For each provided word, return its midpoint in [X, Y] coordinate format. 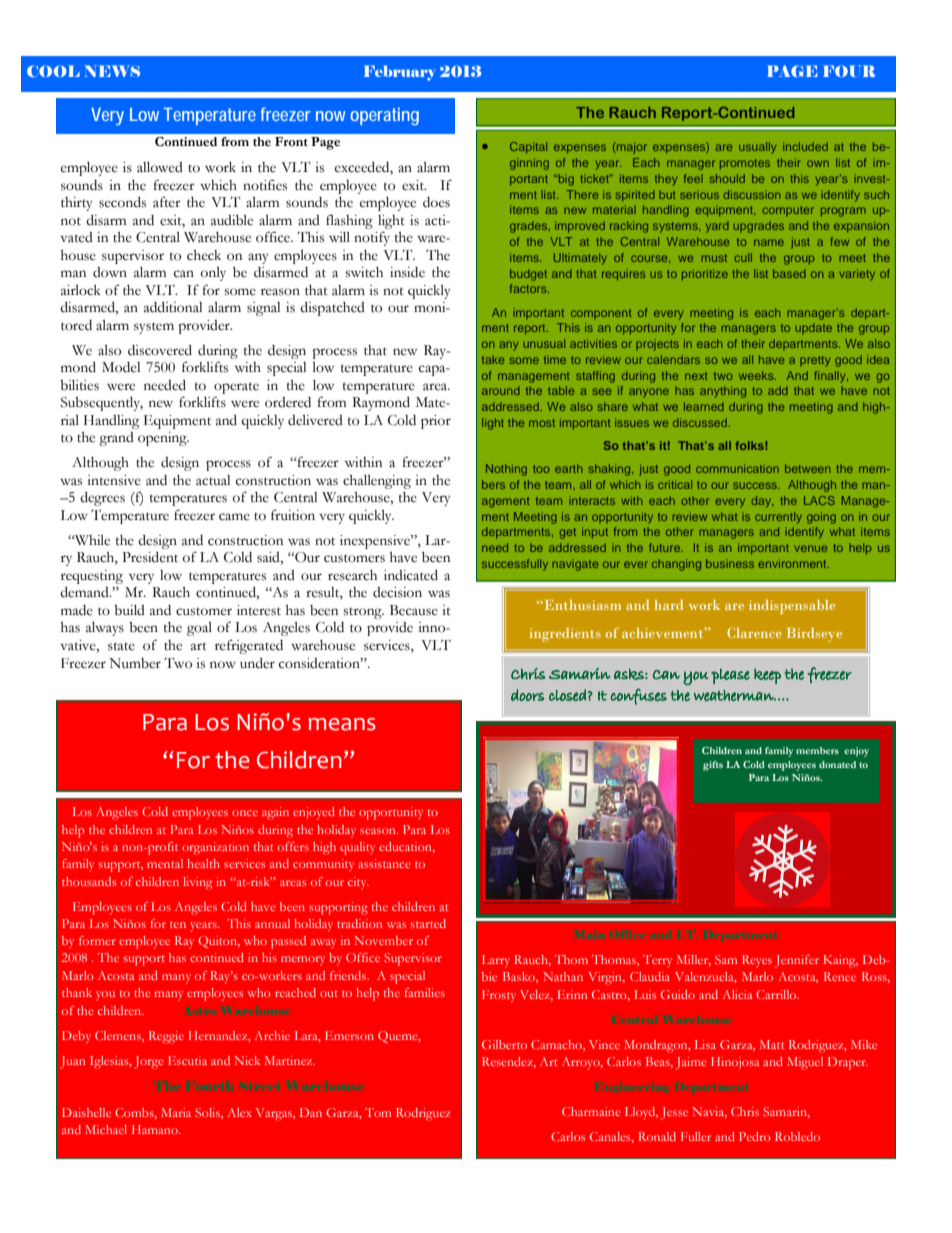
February [399, 73]
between [807, 468]
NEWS [112, 71]
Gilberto [504, 1044]
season [379, 831]
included [805, 146]
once [245, 813]
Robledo [797, 1136]
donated [837, 764]
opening [163, 439]
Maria [176, 1112]
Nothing [506, 470]
